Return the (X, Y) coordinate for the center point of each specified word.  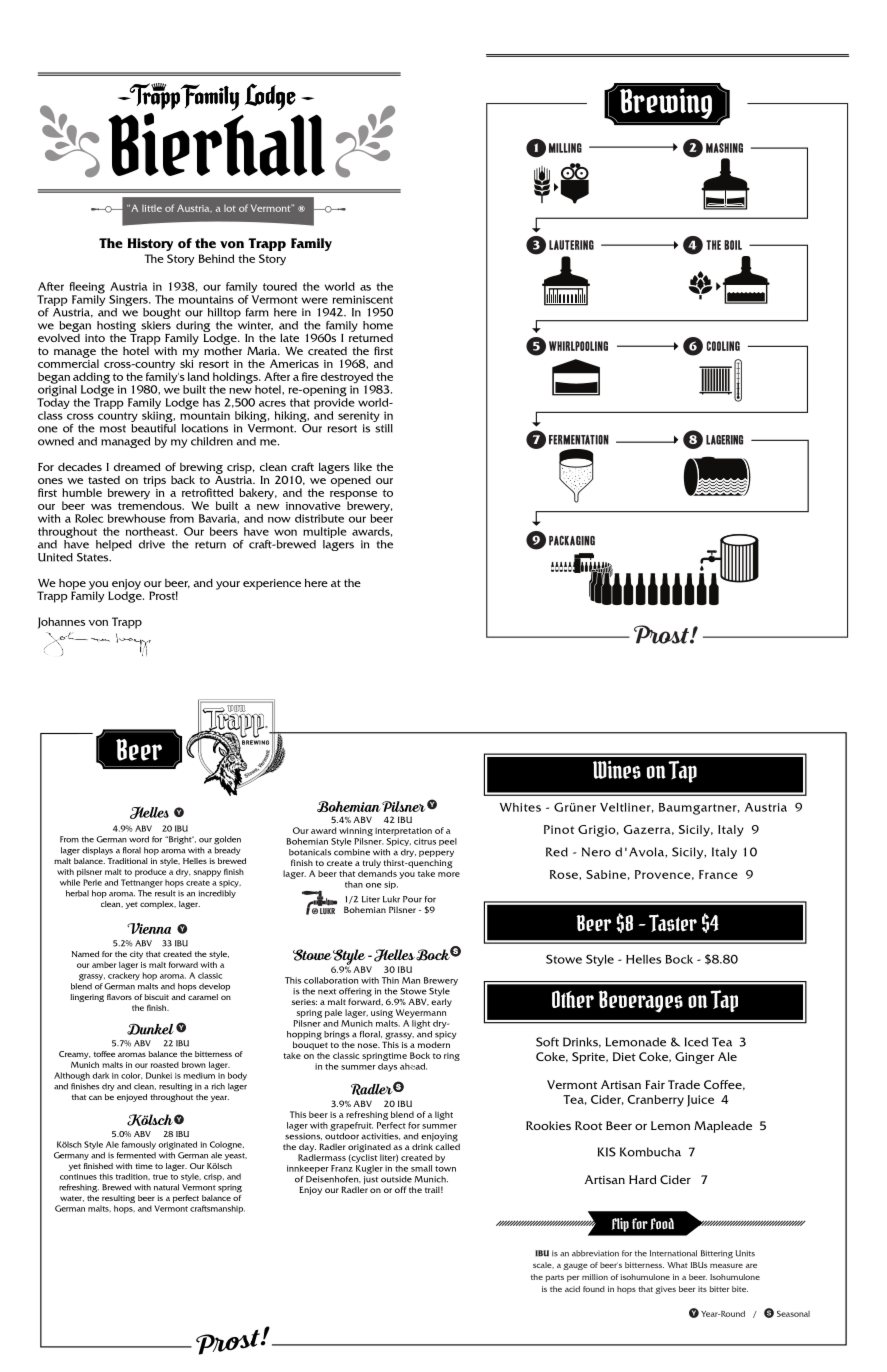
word (139, 839)
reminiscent (363, 299)
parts (555, 1278)
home (378, 325)
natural (166, 1187)
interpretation (403, 831)
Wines (617, 769)
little (152, 208)
